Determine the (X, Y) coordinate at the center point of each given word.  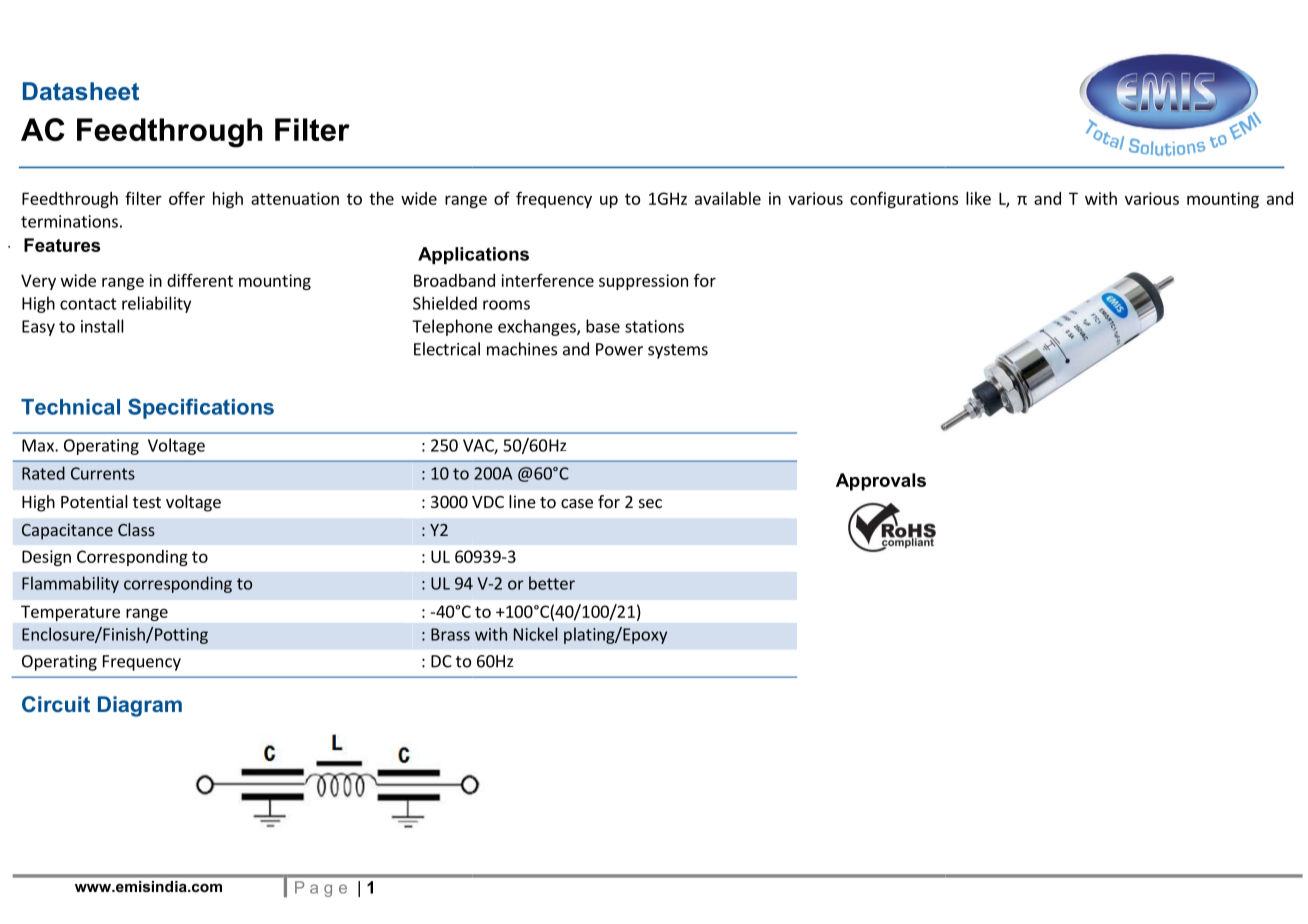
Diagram (140, 706)
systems (678, 351)
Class (136, 529)
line (522, 501)
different (200, 280)
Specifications (201, 408)
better (552, 583)
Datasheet (81, 91)
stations (654, 326)
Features (62, 245)
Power (619, 349)
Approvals (881, 482)
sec (650, 503)
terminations (69, 221)
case (577, 503)
